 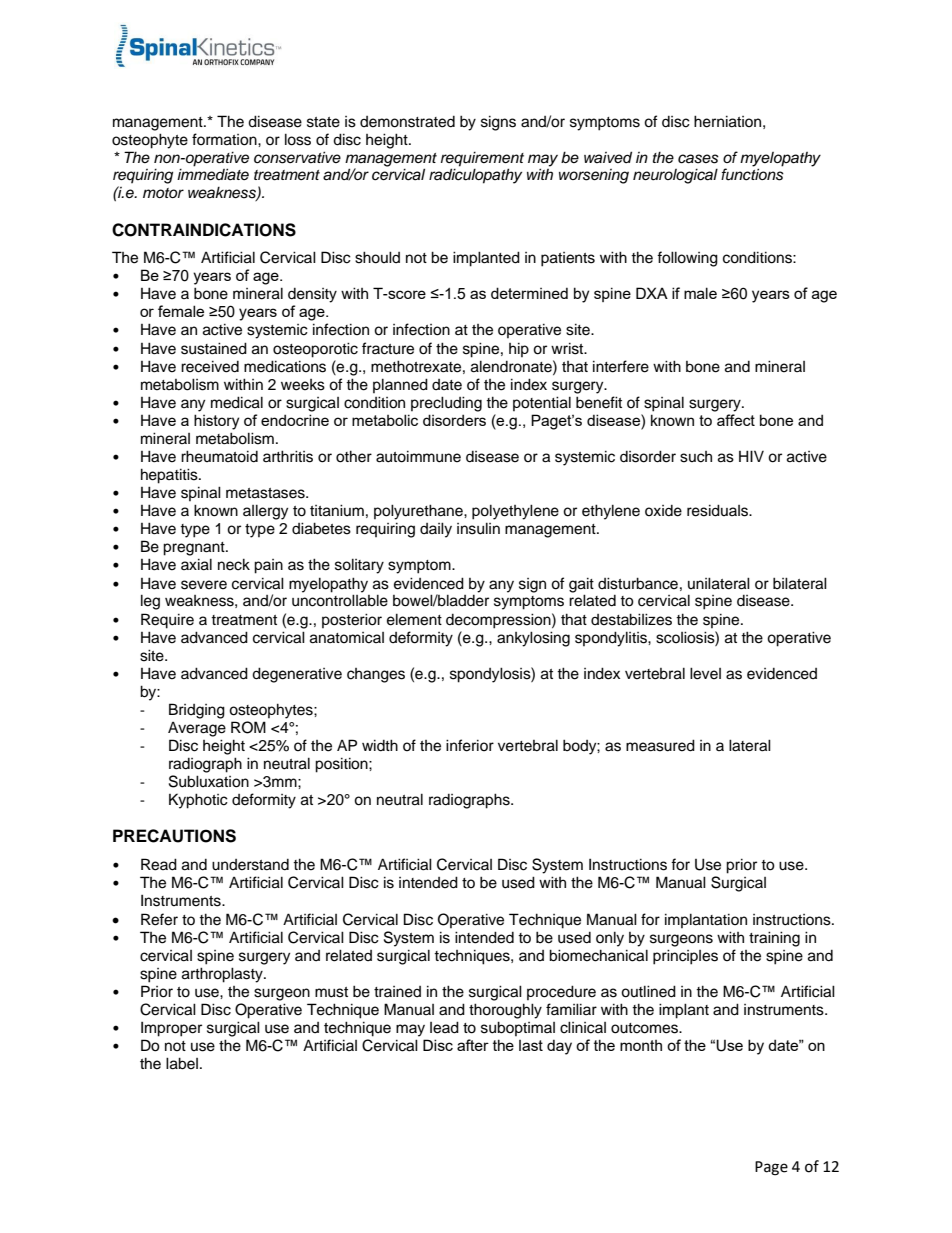 What do you see at coordinates (225, 139) in the page?
I see `formation` at bounding box center [225, 139].
